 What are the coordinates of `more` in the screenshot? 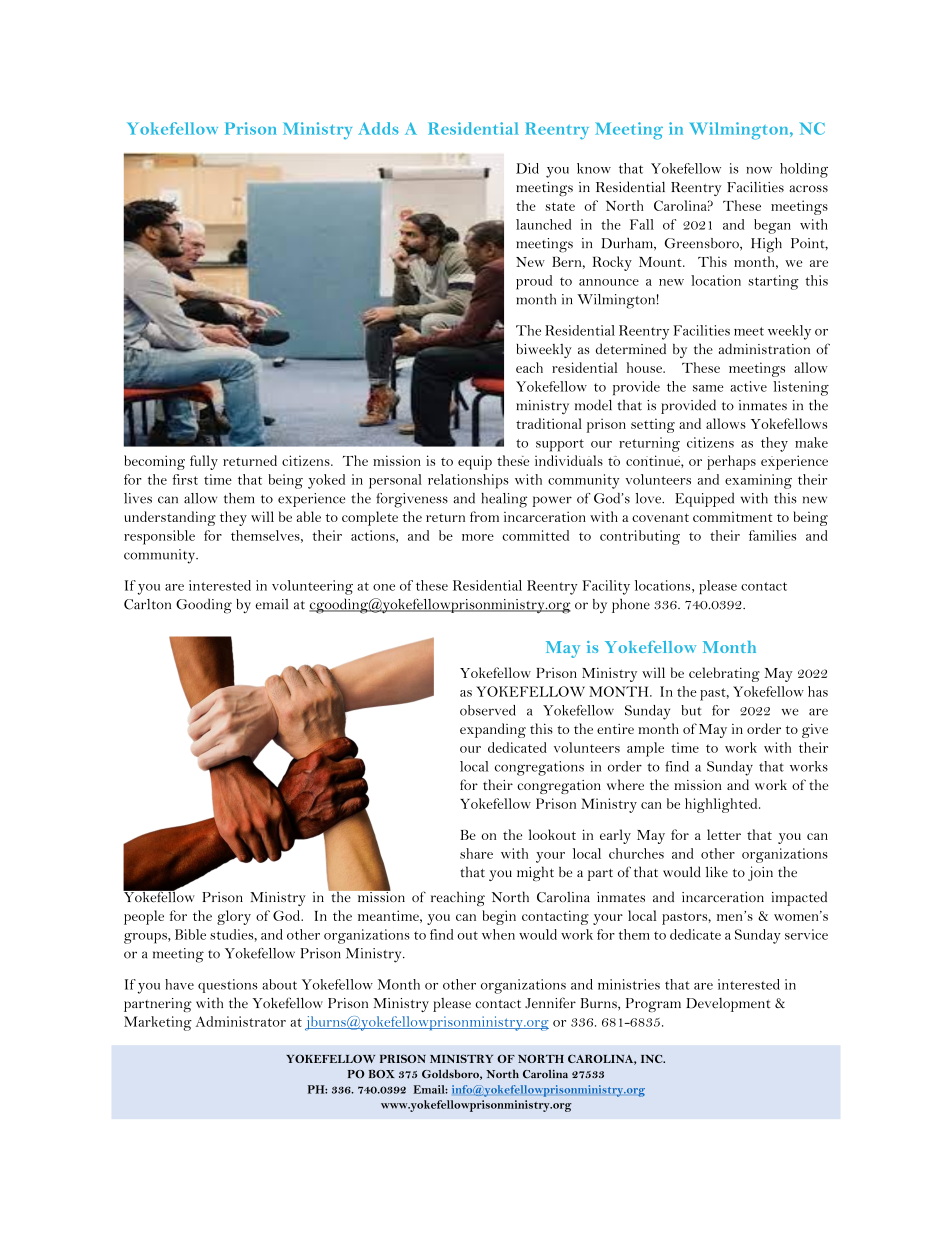 It's located at (478, 537).
